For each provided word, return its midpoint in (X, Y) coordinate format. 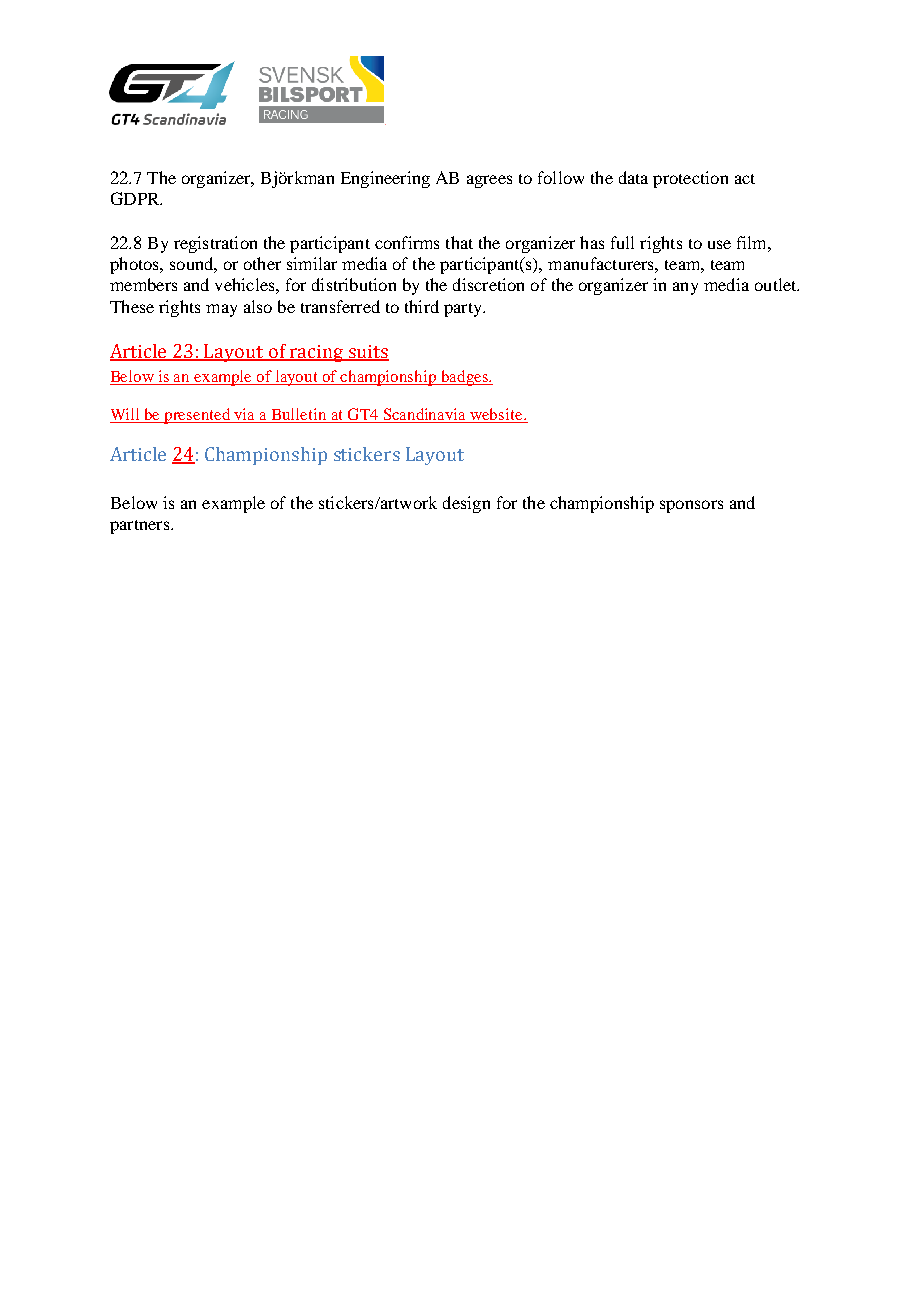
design (466, 504)
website (497, 415)
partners (139, 527)
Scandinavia (425, 415)
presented (198, 416)
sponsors (691, 506)
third (422, 306)
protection (690, 179)
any (685, 288)
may (221, 310)
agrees (489, 181)
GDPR (136, 198)
